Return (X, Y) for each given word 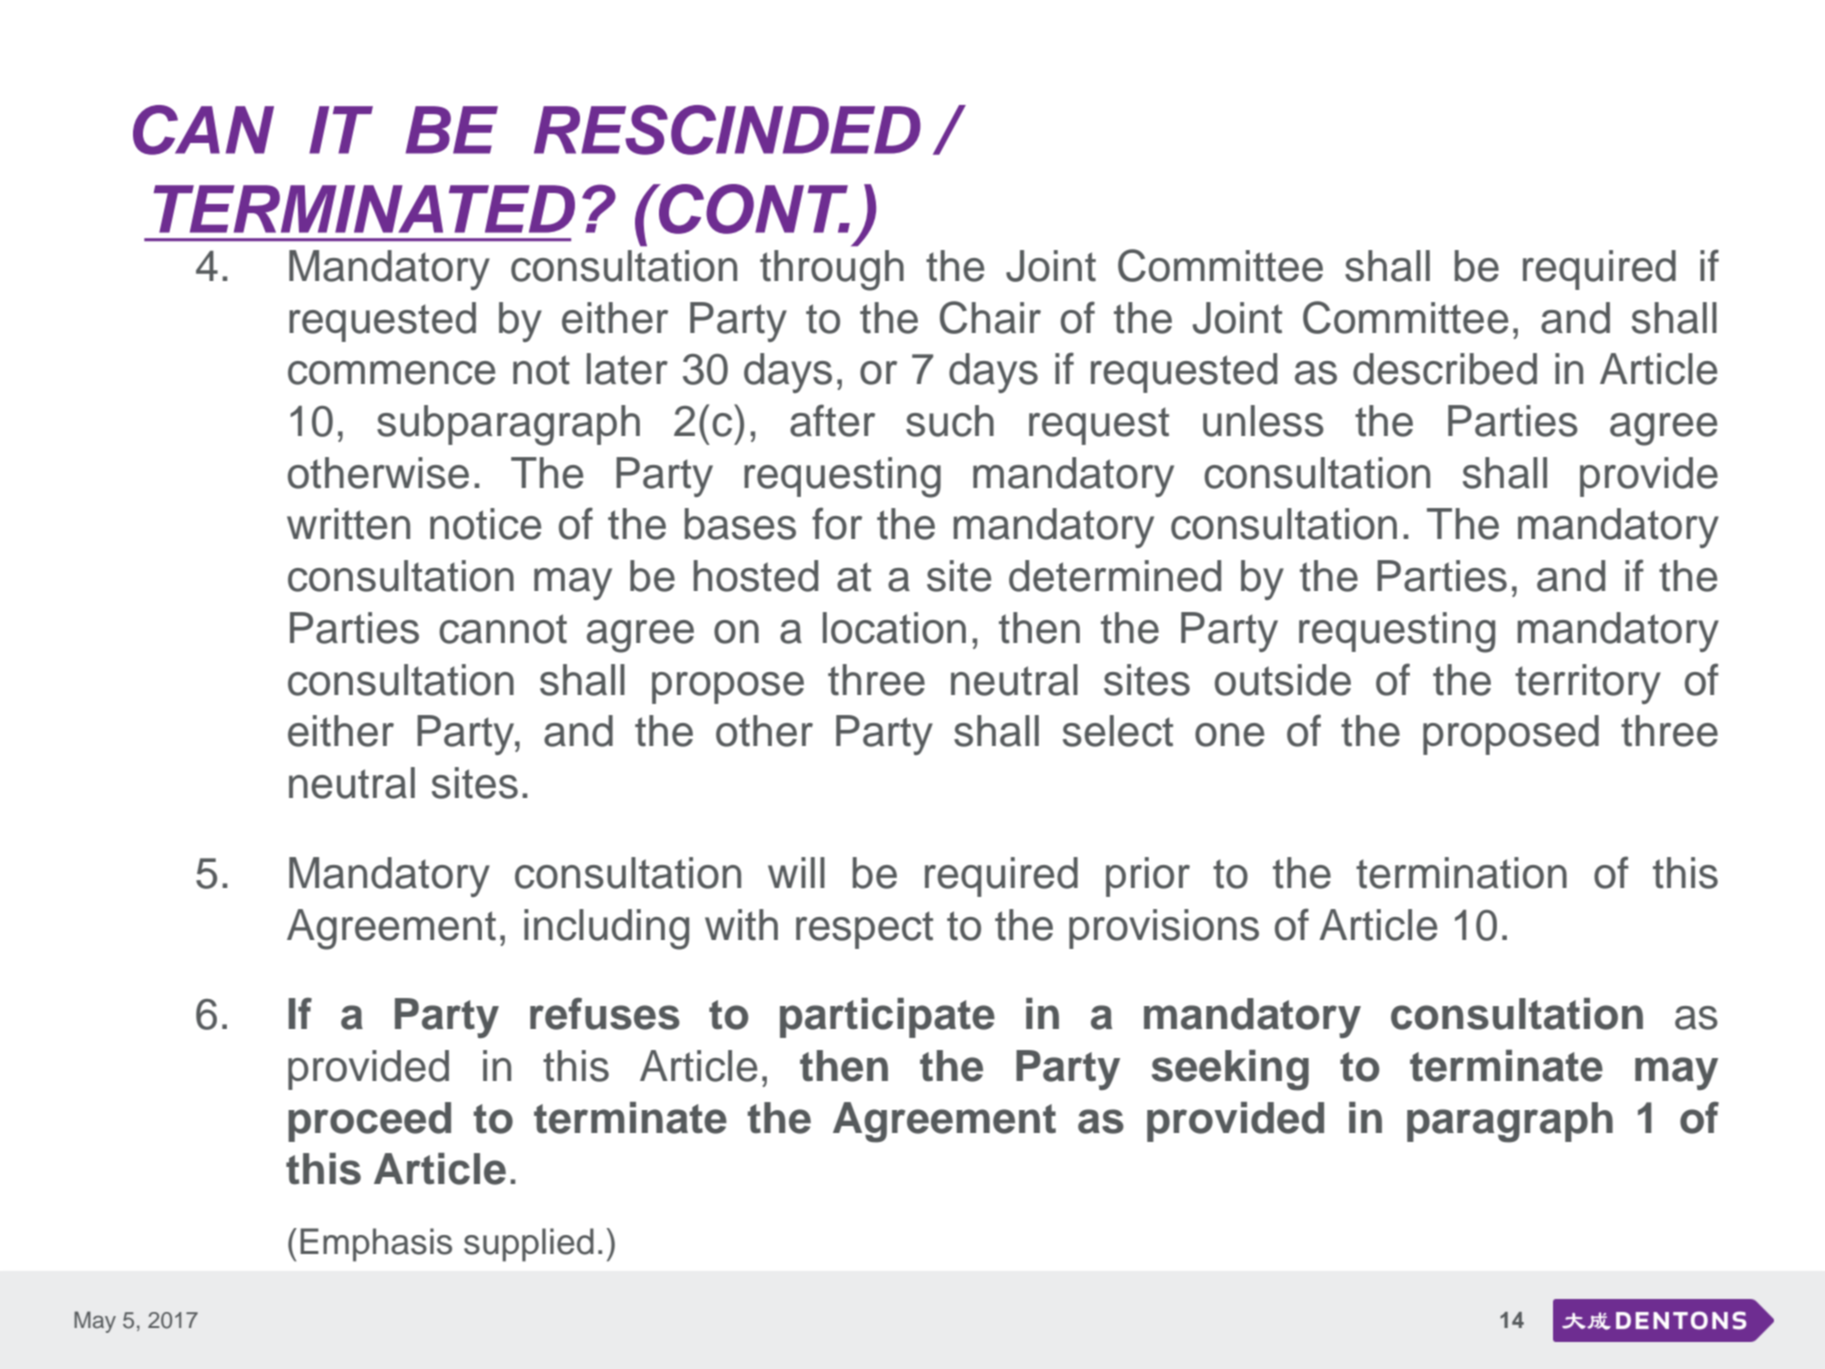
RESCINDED (727, 130)
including (606, 929)
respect (864, 930)
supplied (529, 1245)
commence (391, 373)
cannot (503, 629)
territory (1588, 684)
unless (1263, 421)
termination (1461, 873)
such (950, 421)
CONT (753, 209)
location (894, 628)
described (1445, 369)
